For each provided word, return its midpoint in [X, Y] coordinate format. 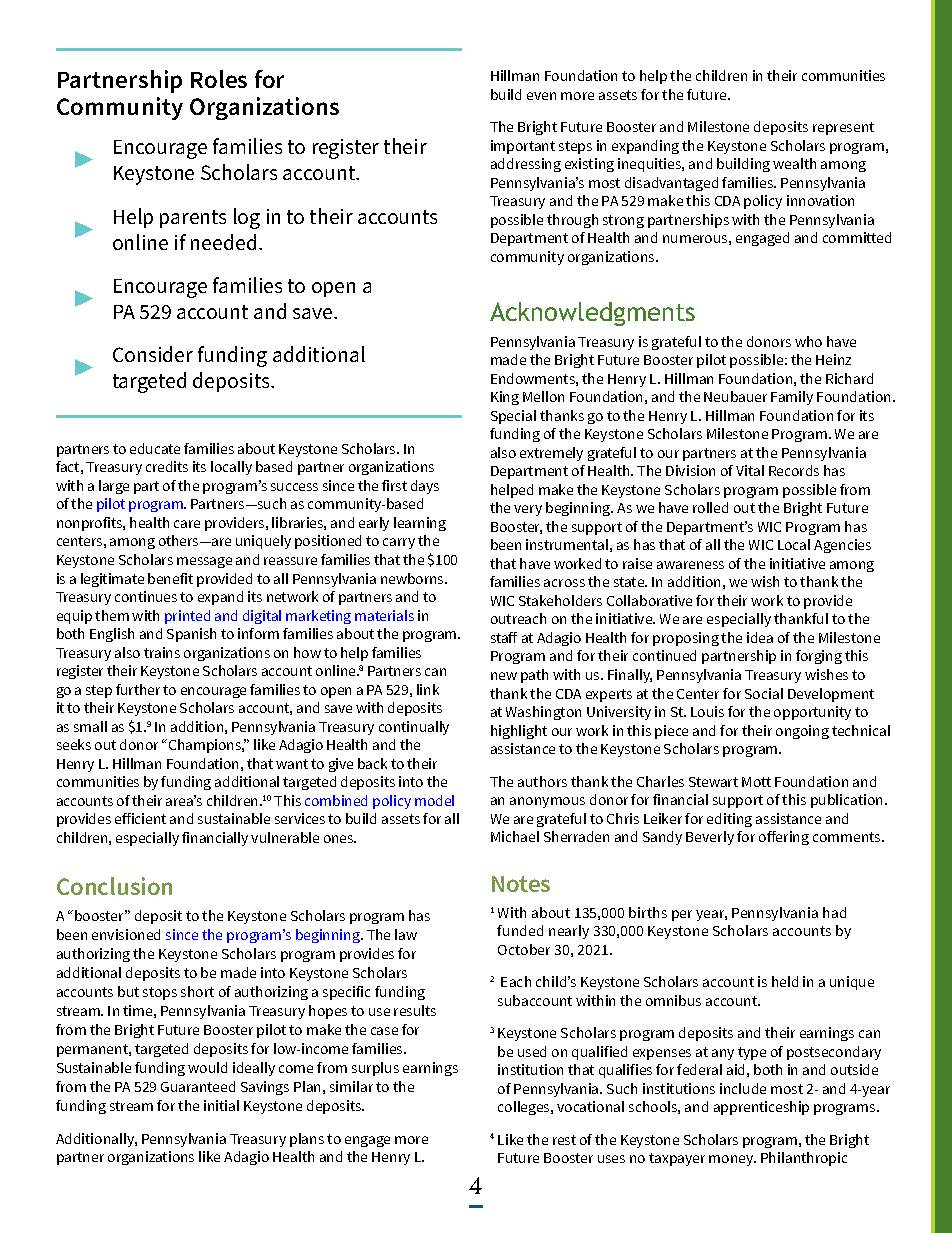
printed [187, 617]
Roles [219, 79]
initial [221, 1105]
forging [819, 657]
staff [504, 637]
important [523, 147]
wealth [794, 163]
